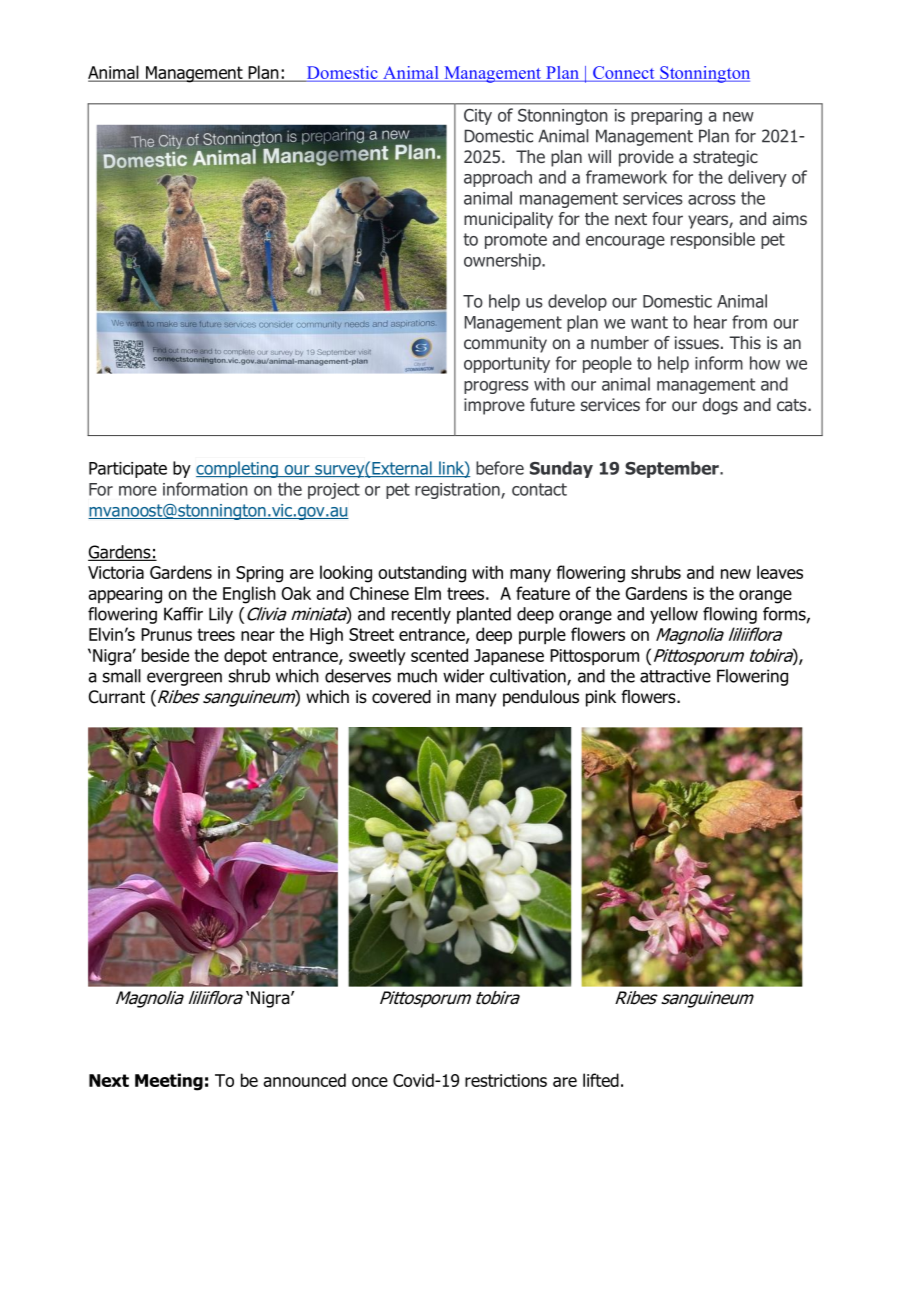  I want to click on approach, so click(498, 178).
